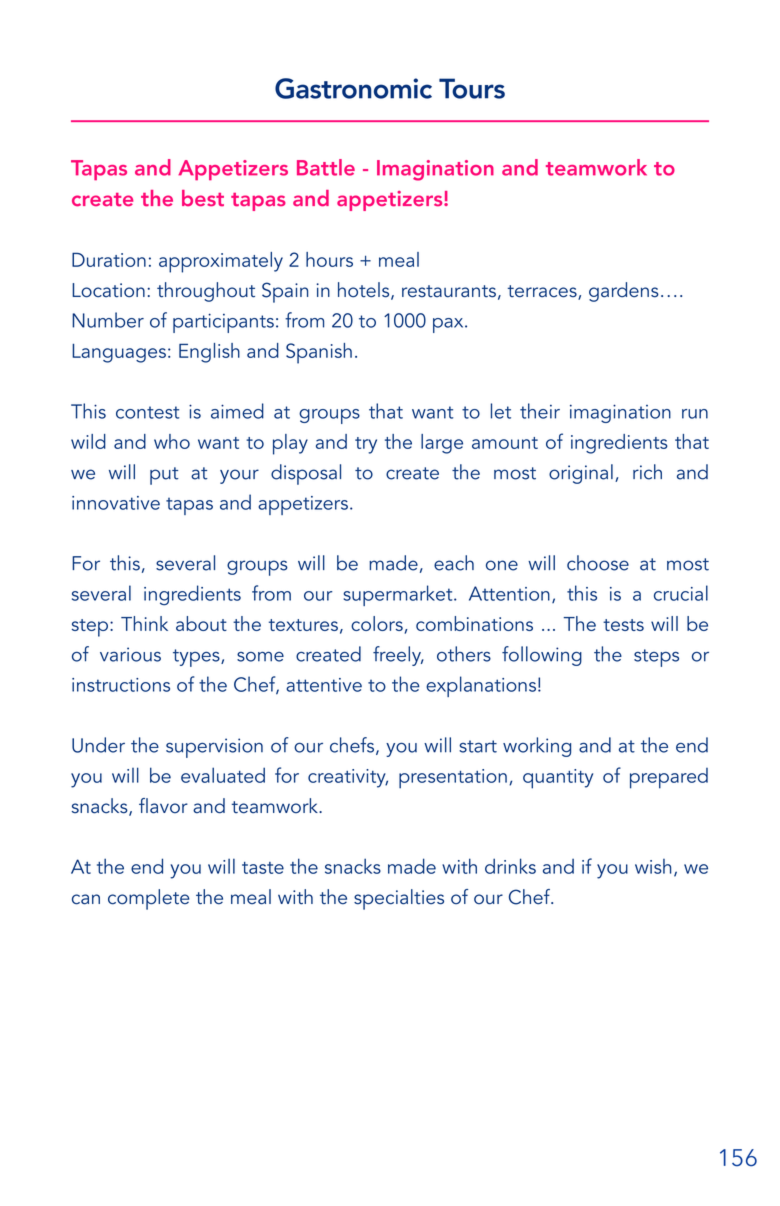 This screenshot has height=1206, width=780. I want to click on colors, so click(378, 625).
